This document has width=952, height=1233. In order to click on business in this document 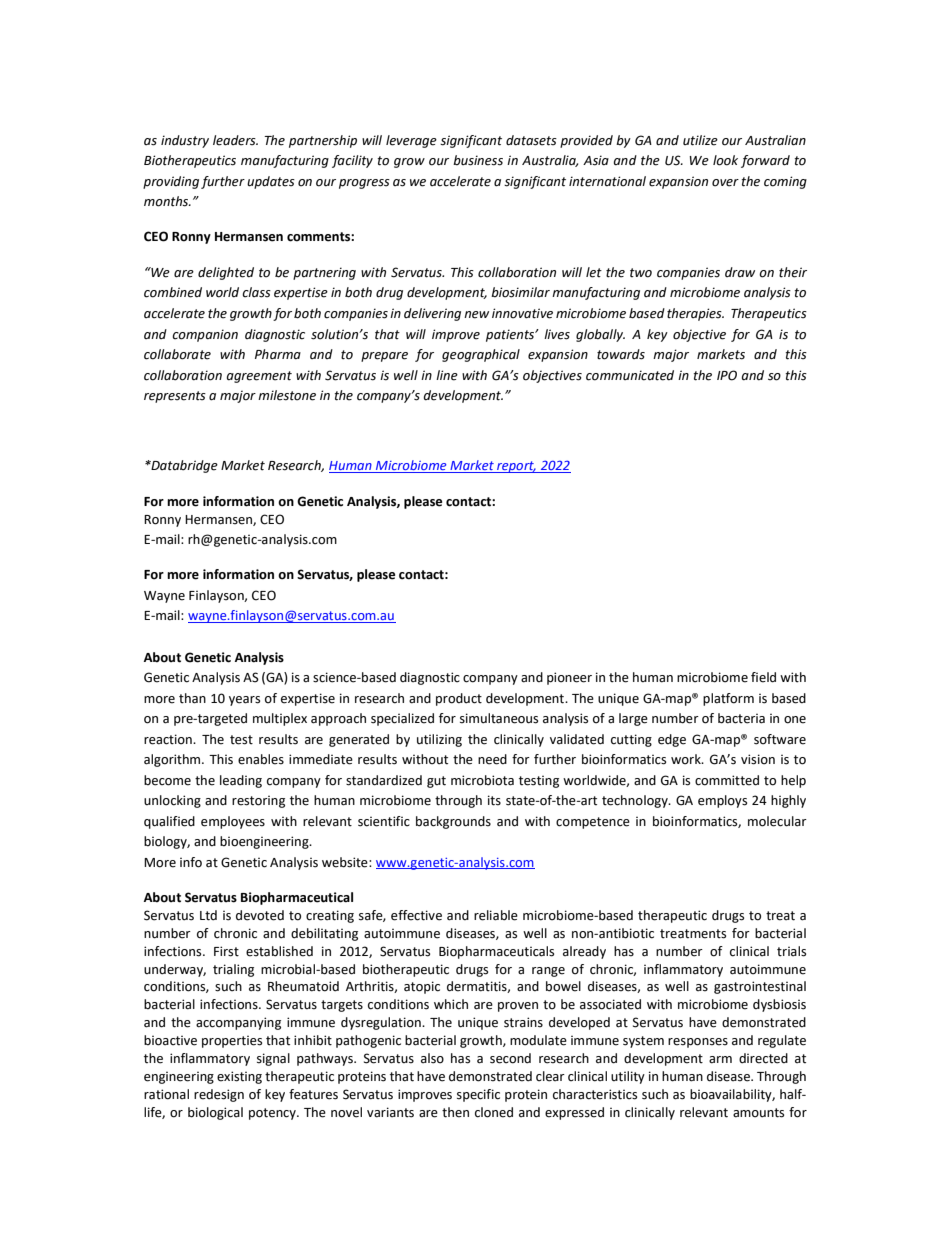, I will do `click(478, 160)`.
